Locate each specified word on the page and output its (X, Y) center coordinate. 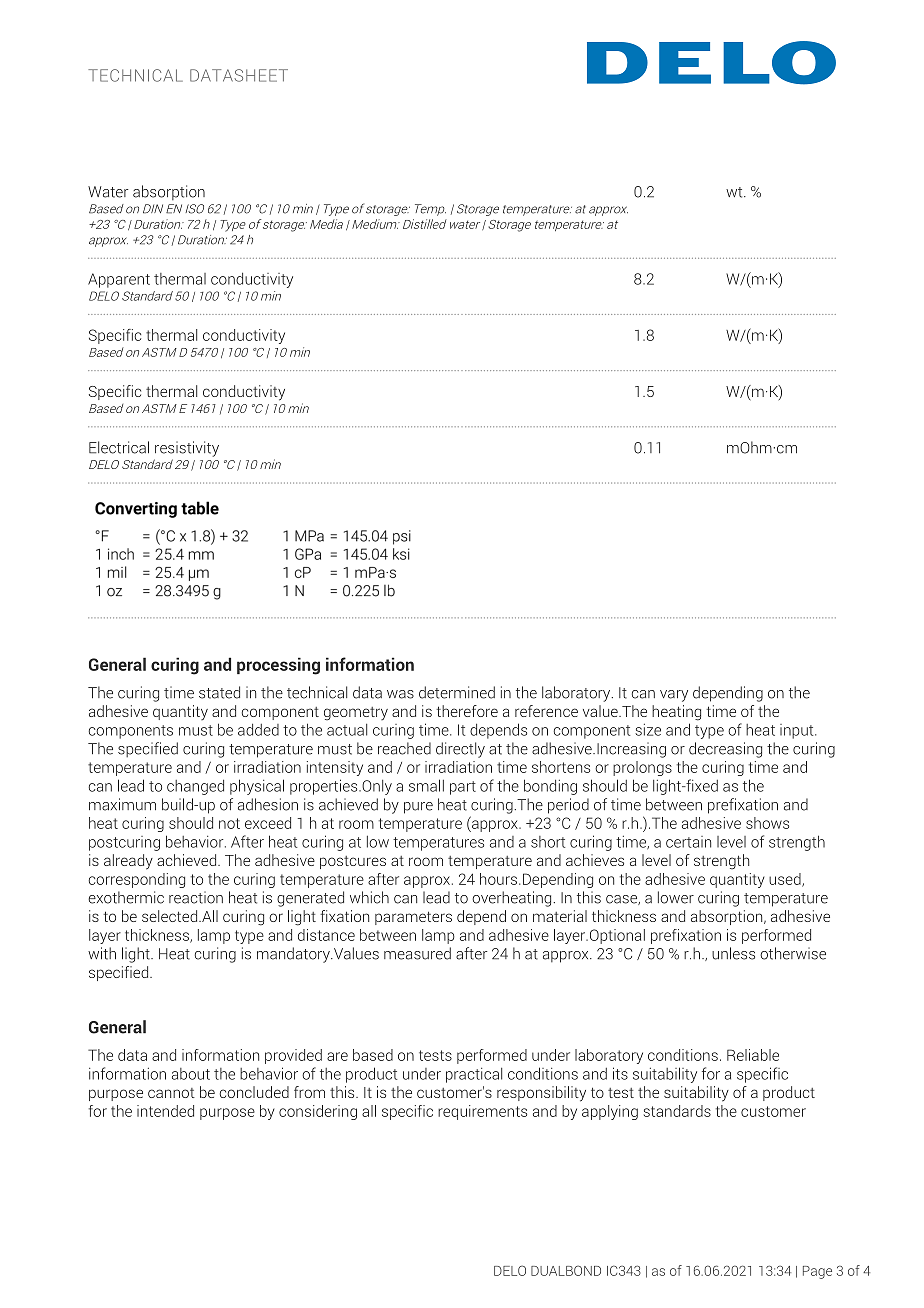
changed (195, 787)
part (463, 788)
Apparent (119, 280)
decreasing (725, 750)
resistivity (187, 449)
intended (165, 1111)
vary (674, 696)
